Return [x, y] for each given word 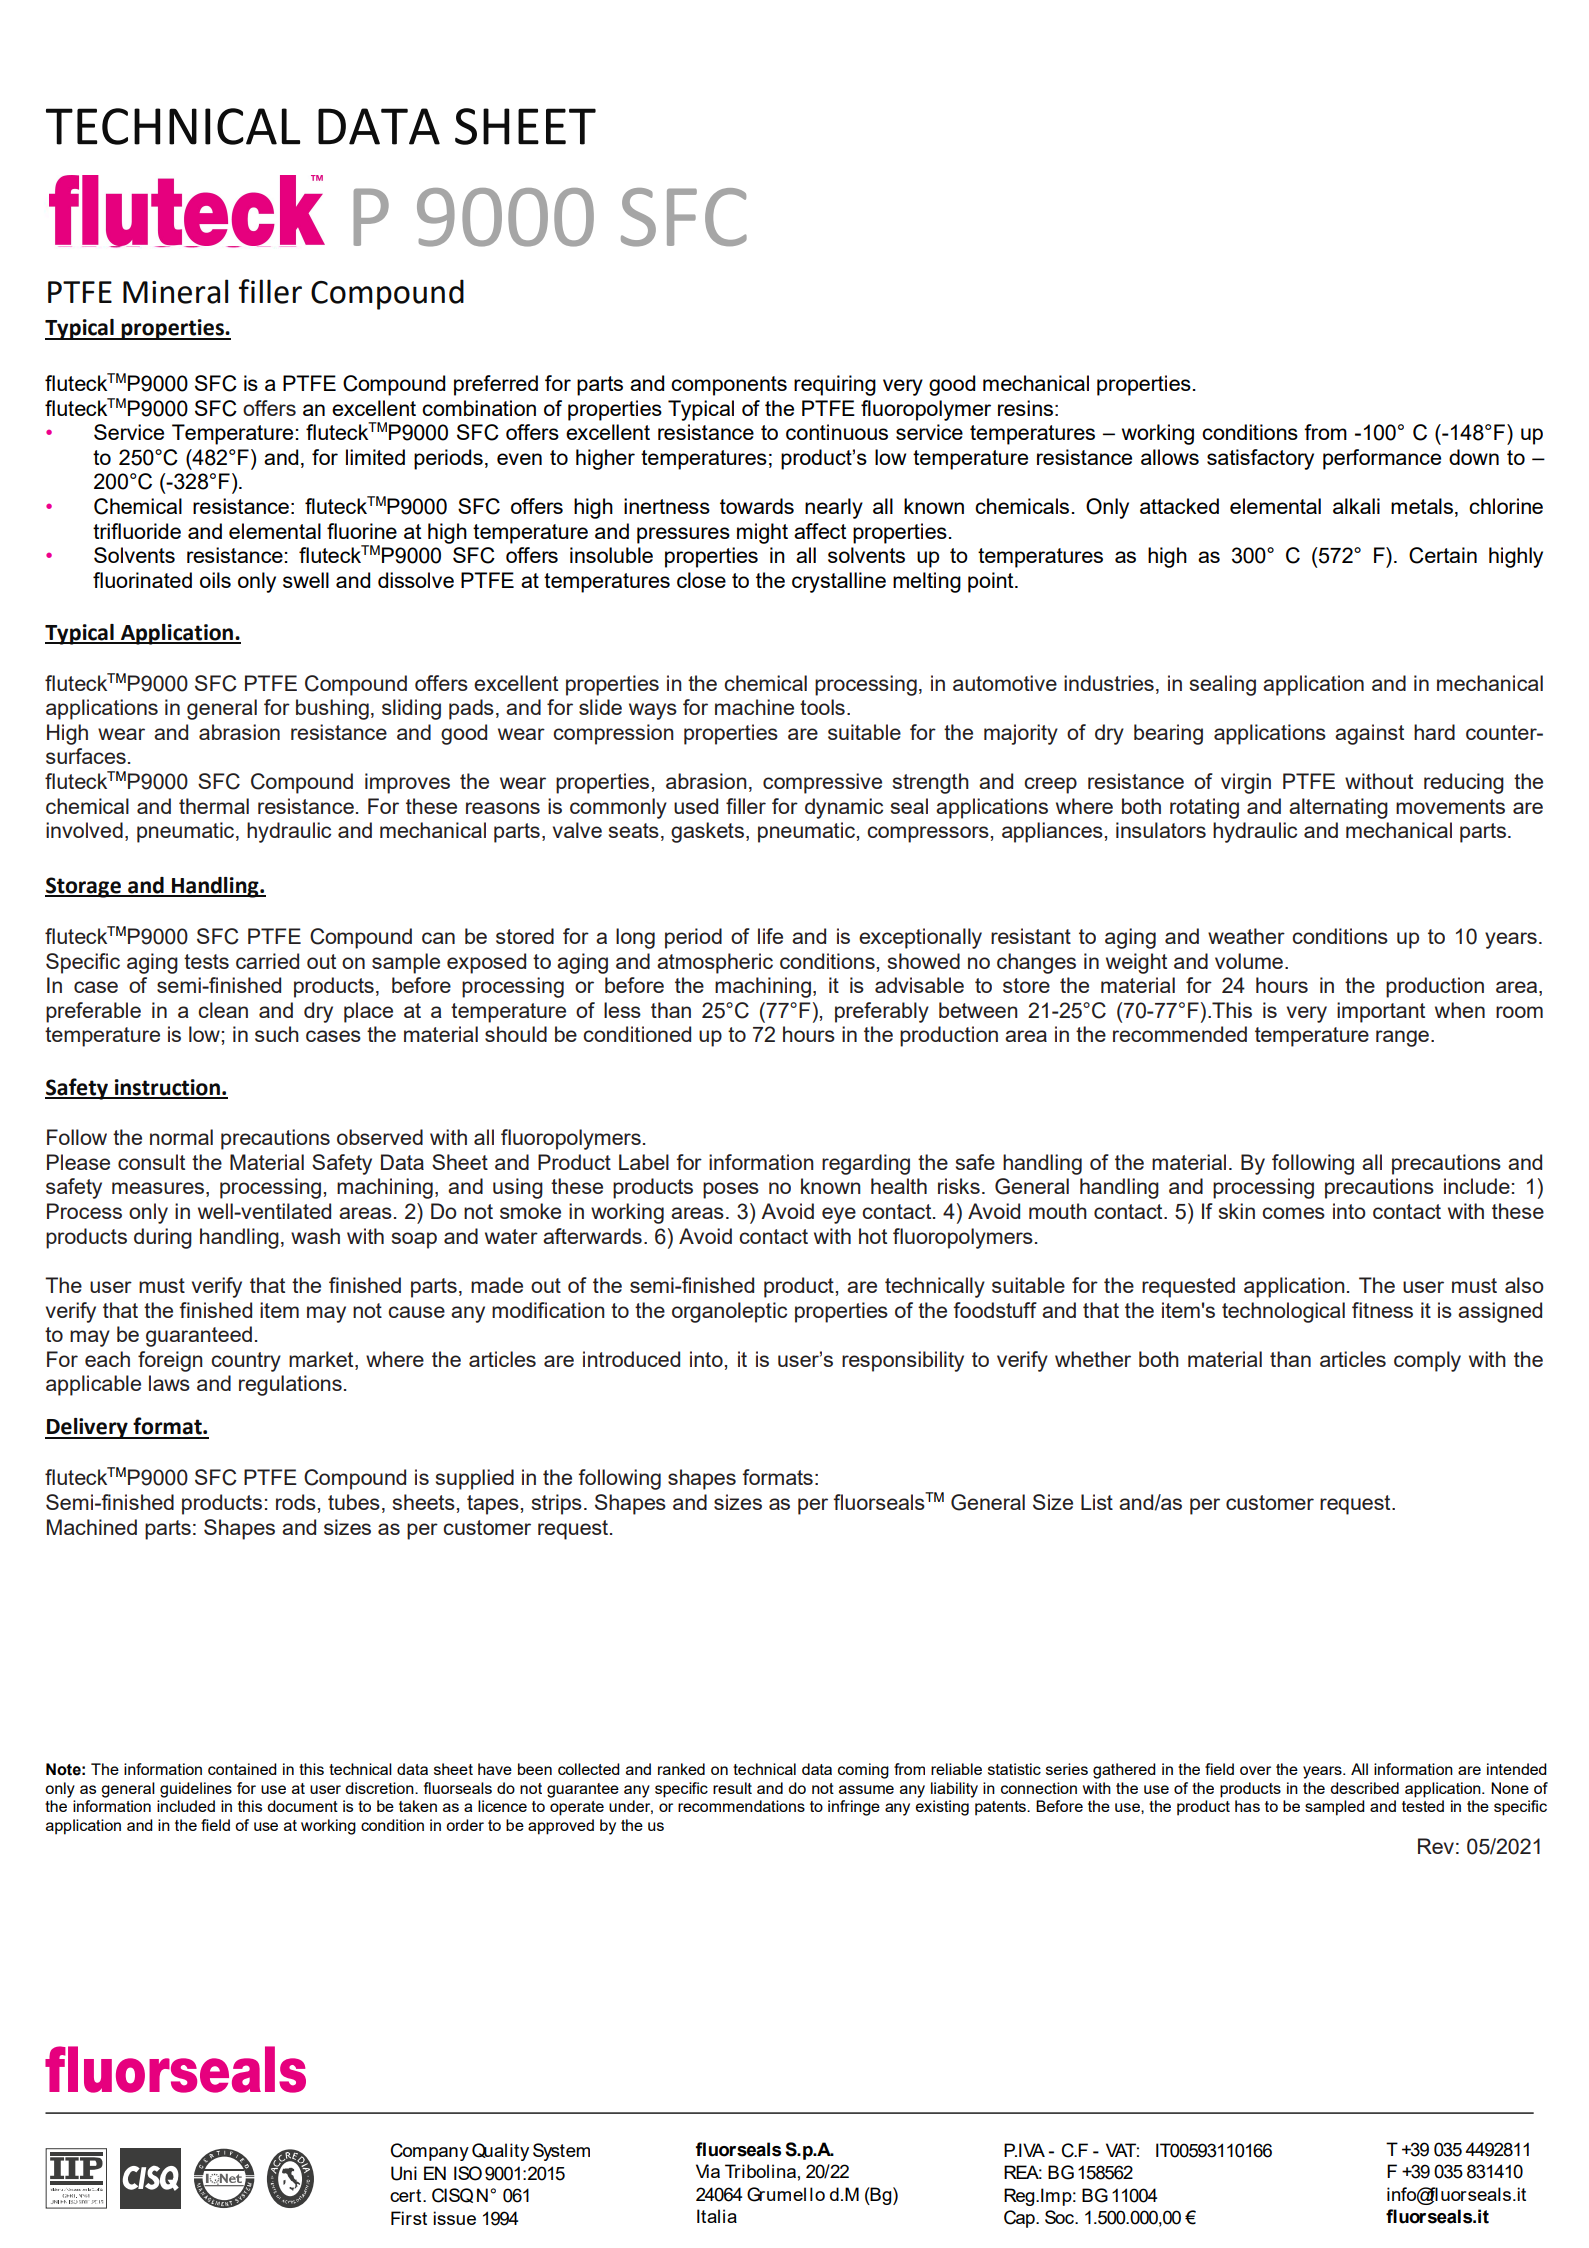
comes [1293, 1213]
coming [863, 1771]
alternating [1338, 808]
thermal [214, 806]
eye [839, 1215]
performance [1382, 459]
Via [708, 2171]
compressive [822, 783]
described [1364, 1788]
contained [242, 1769]
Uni [404, 2173]
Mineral [175, 291]
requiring [835, 385]
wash [315, 1236]
